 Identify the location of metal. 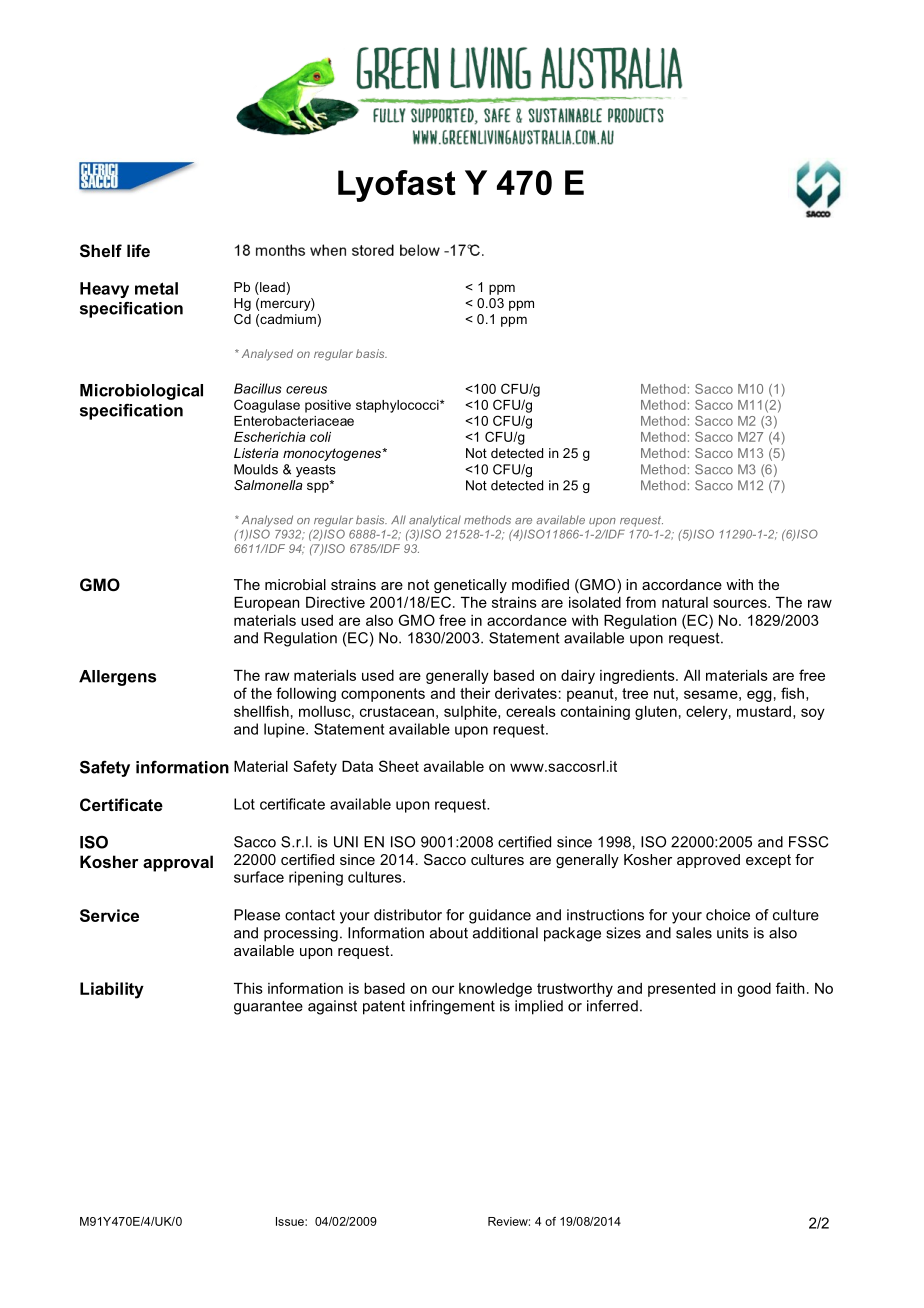
(156, 288).
